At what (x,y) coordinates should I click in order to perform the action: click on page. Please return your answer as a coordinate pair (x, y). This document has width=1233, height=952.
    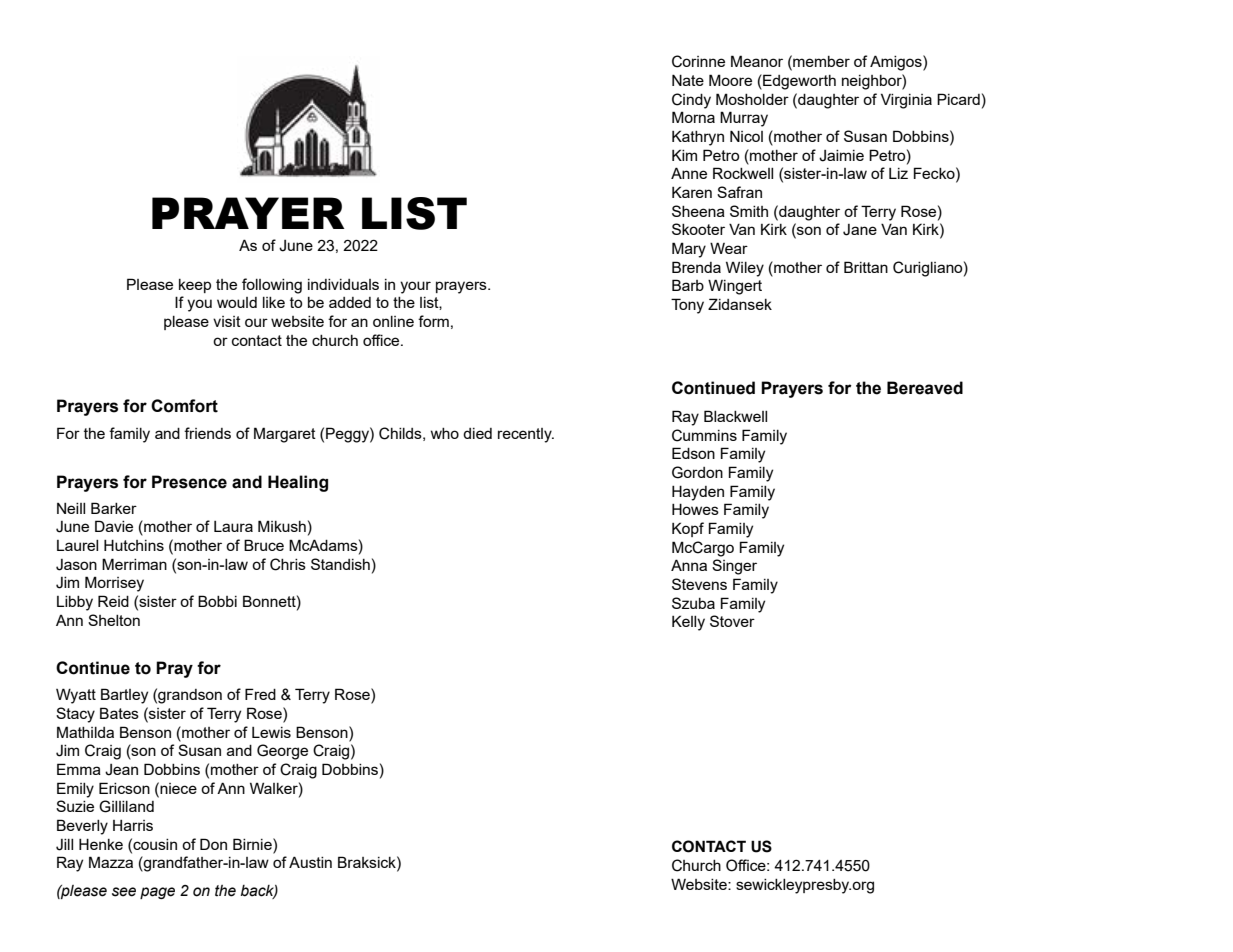
    Looking at the image, I should click on (157, 893).
